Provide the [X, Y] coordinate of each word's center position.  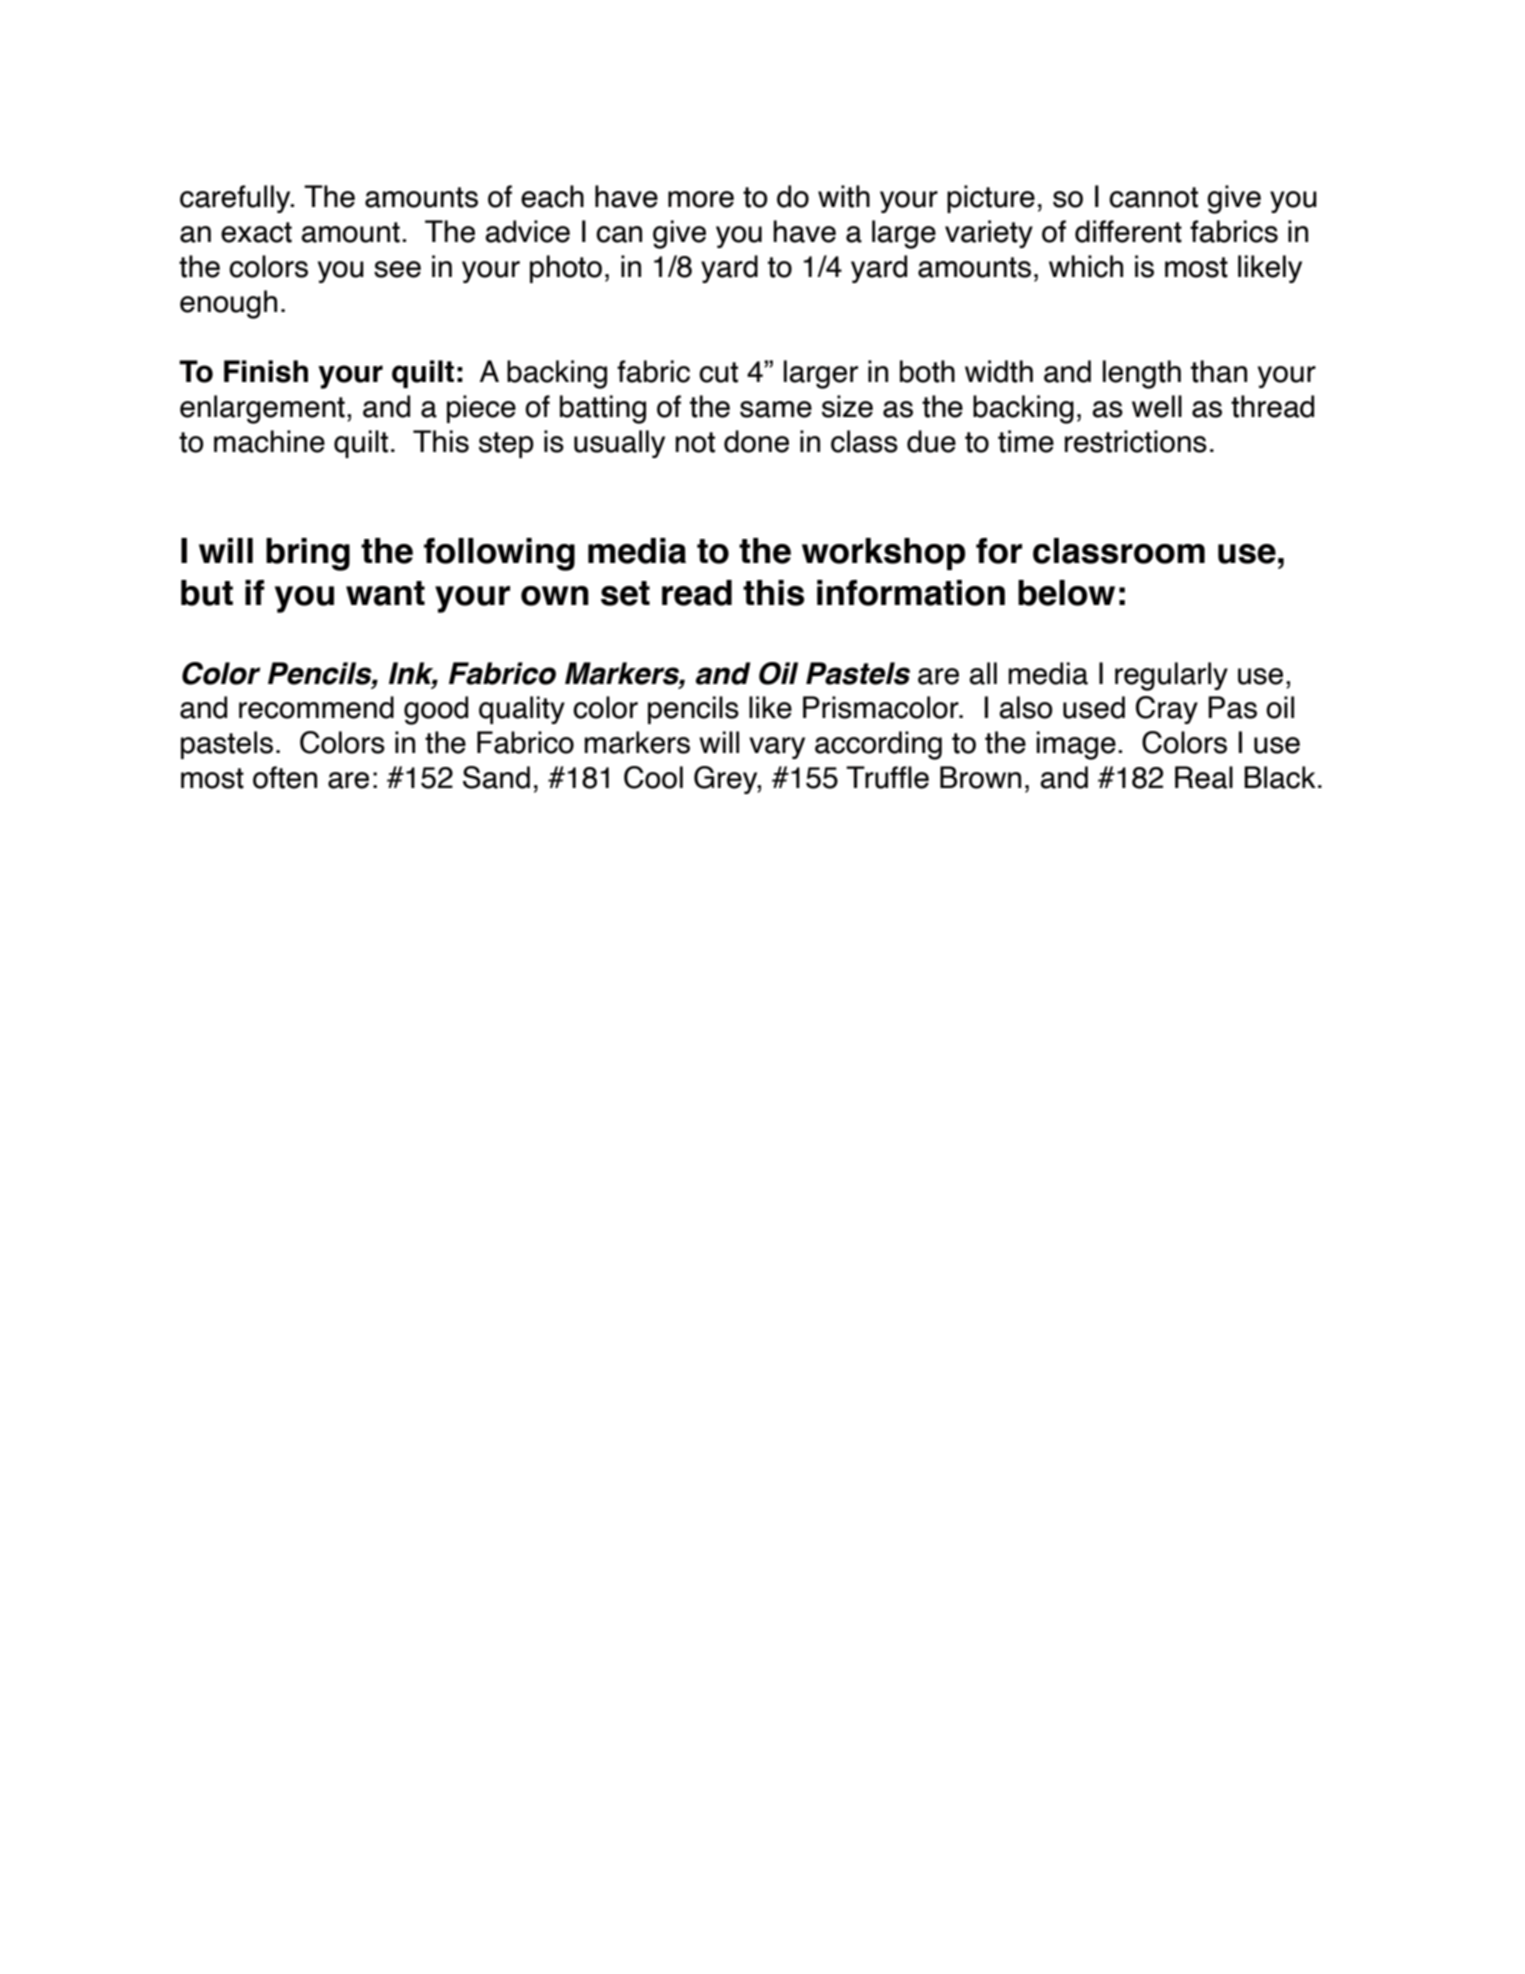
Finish [266, 371]
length [1142, 374]
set [625, 593]
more [701, 199]
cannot [1153, 197]
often [285, 777]
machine [269, 441]
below [1066, 593]
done [756, 441]
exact [256, 232]
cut [718, 372]
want [385, 593]
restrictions [1136, 441]
